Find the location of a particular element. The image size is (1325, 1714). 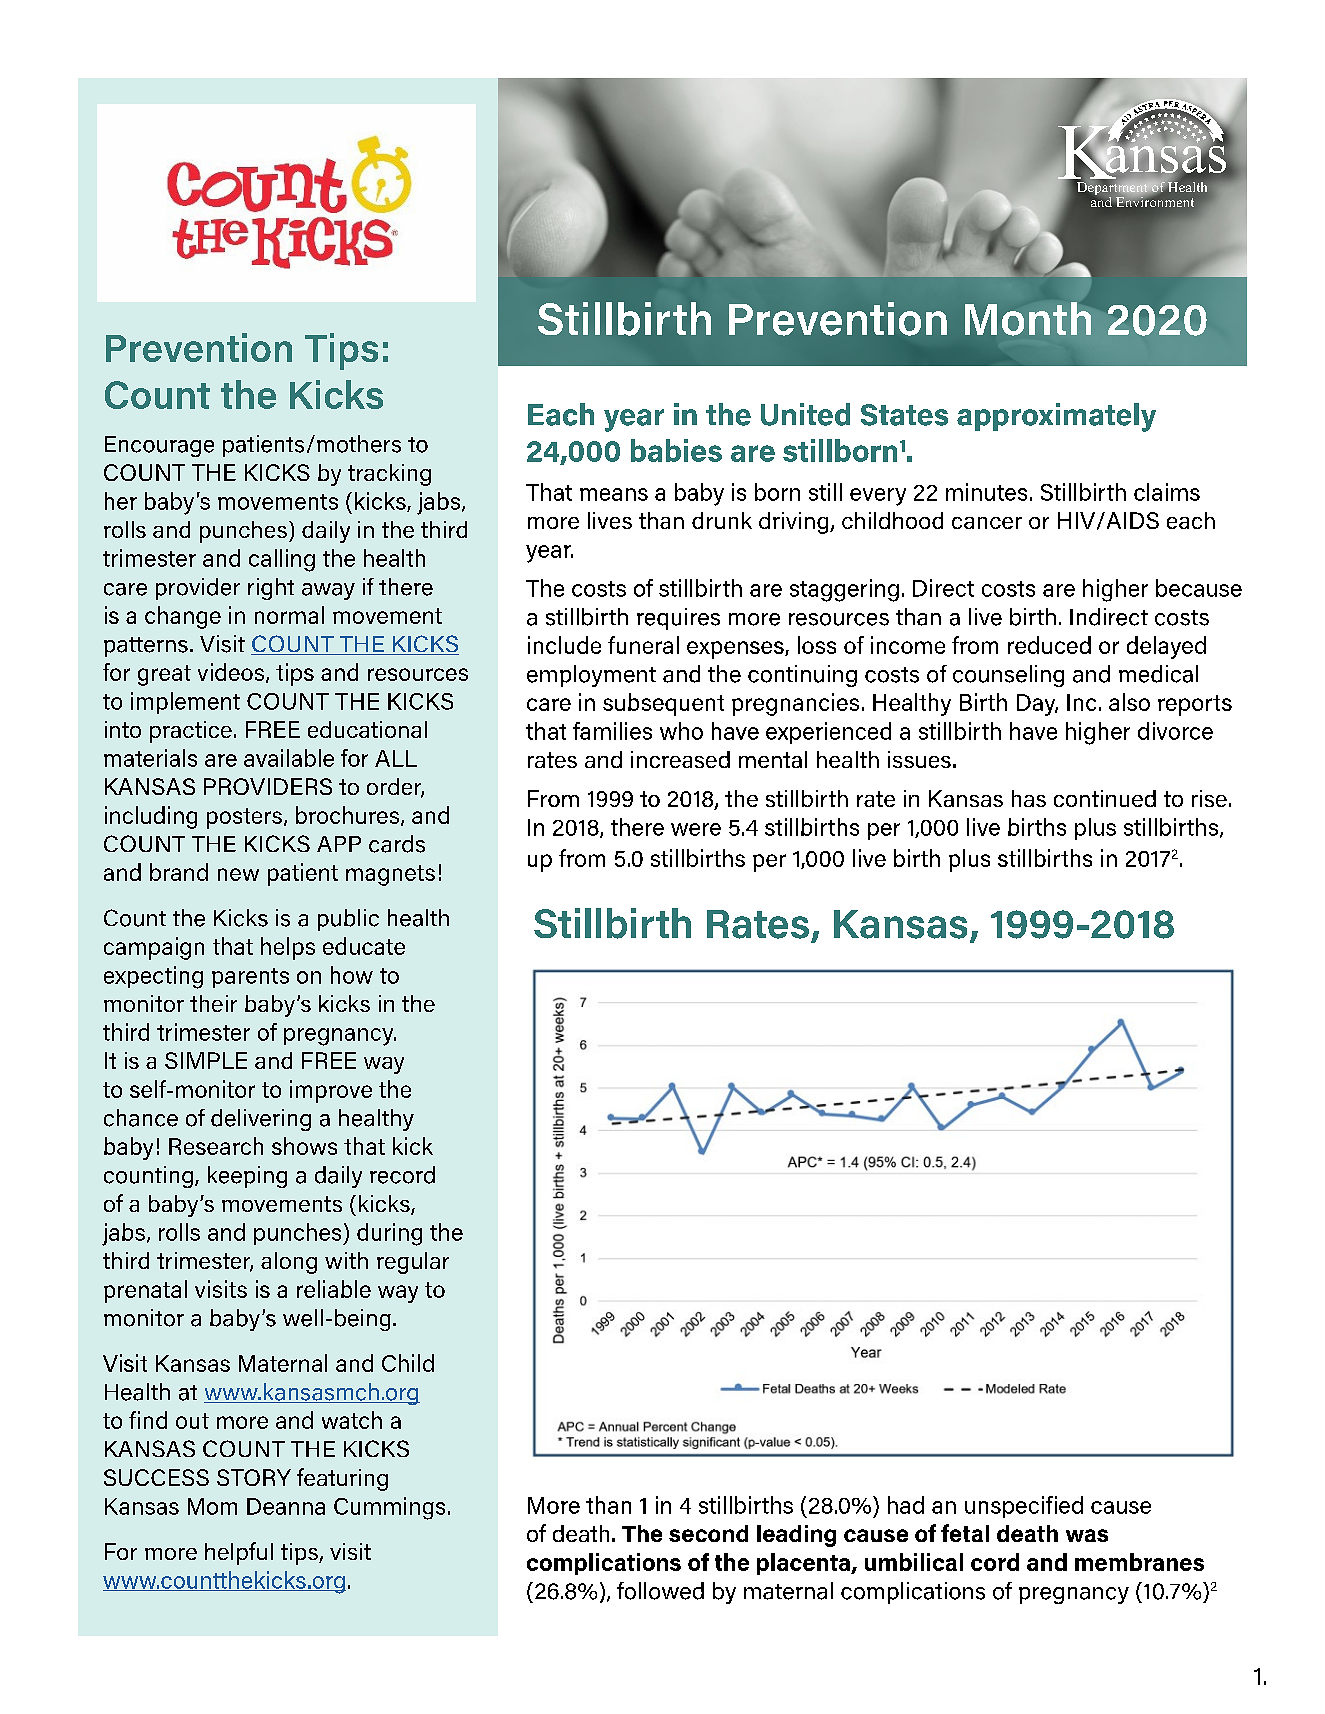

subsequent is located at coordinates (663, 704).
